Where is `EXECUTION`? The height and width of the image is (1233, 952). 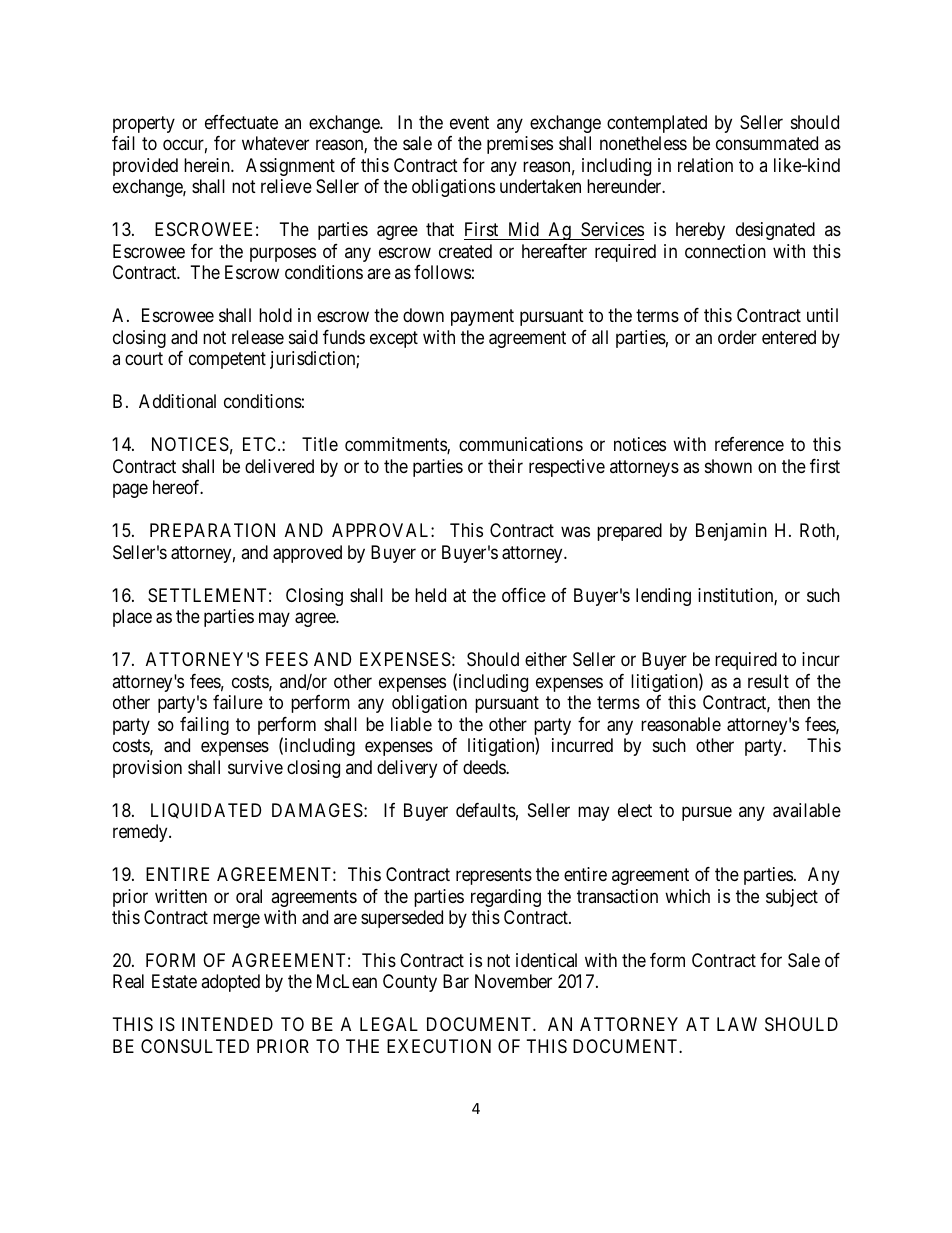
EXECUTION is located at coordinates (439, 1046).
